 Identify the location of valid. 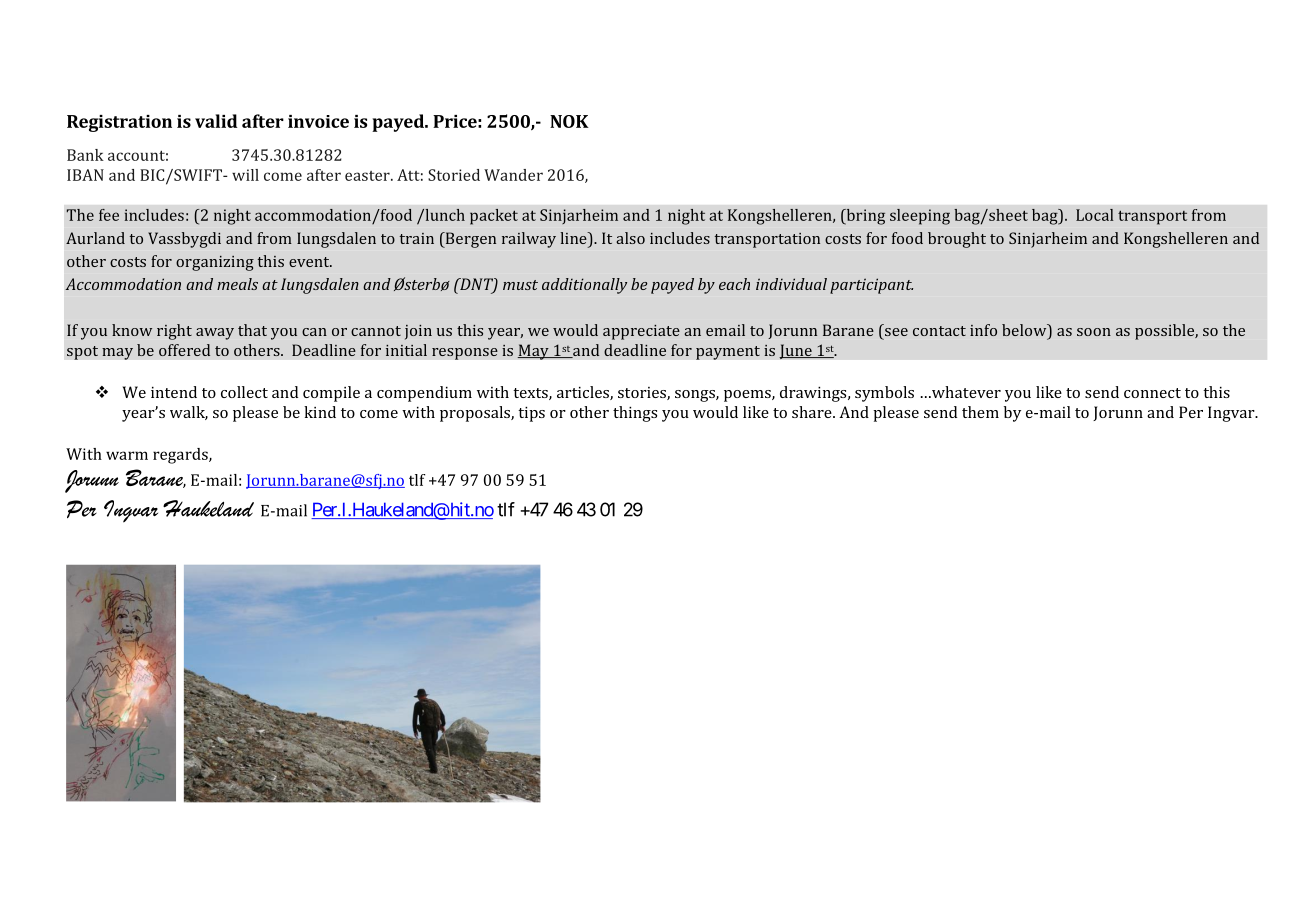
(216, 121).
